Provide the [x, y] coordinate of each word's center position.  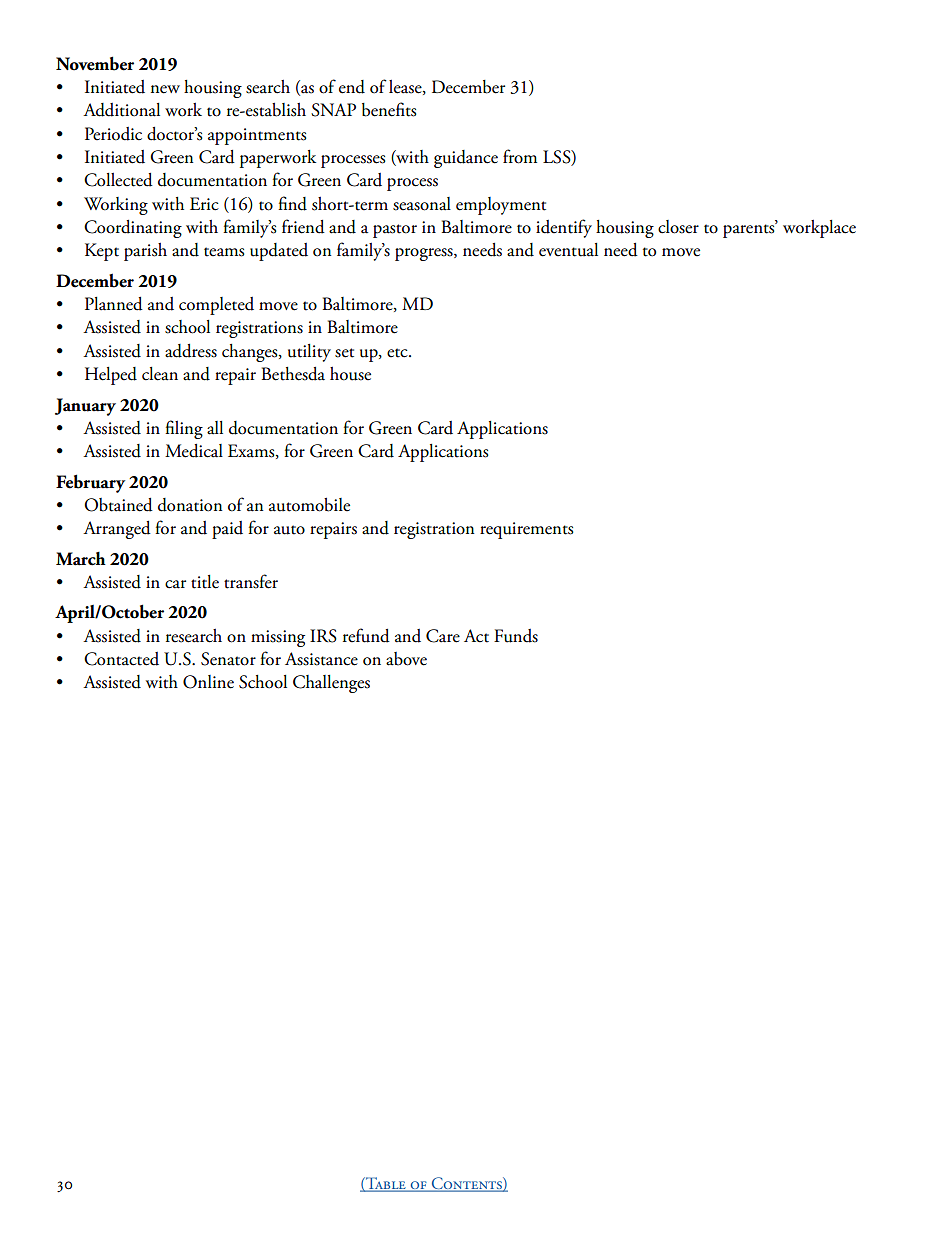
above [406, 659]
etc [398, 353]
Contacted [121, 659]
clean [160, 374]
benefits [389, 109]
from [520, 156]
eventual [568, 250]
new [165, 89]
